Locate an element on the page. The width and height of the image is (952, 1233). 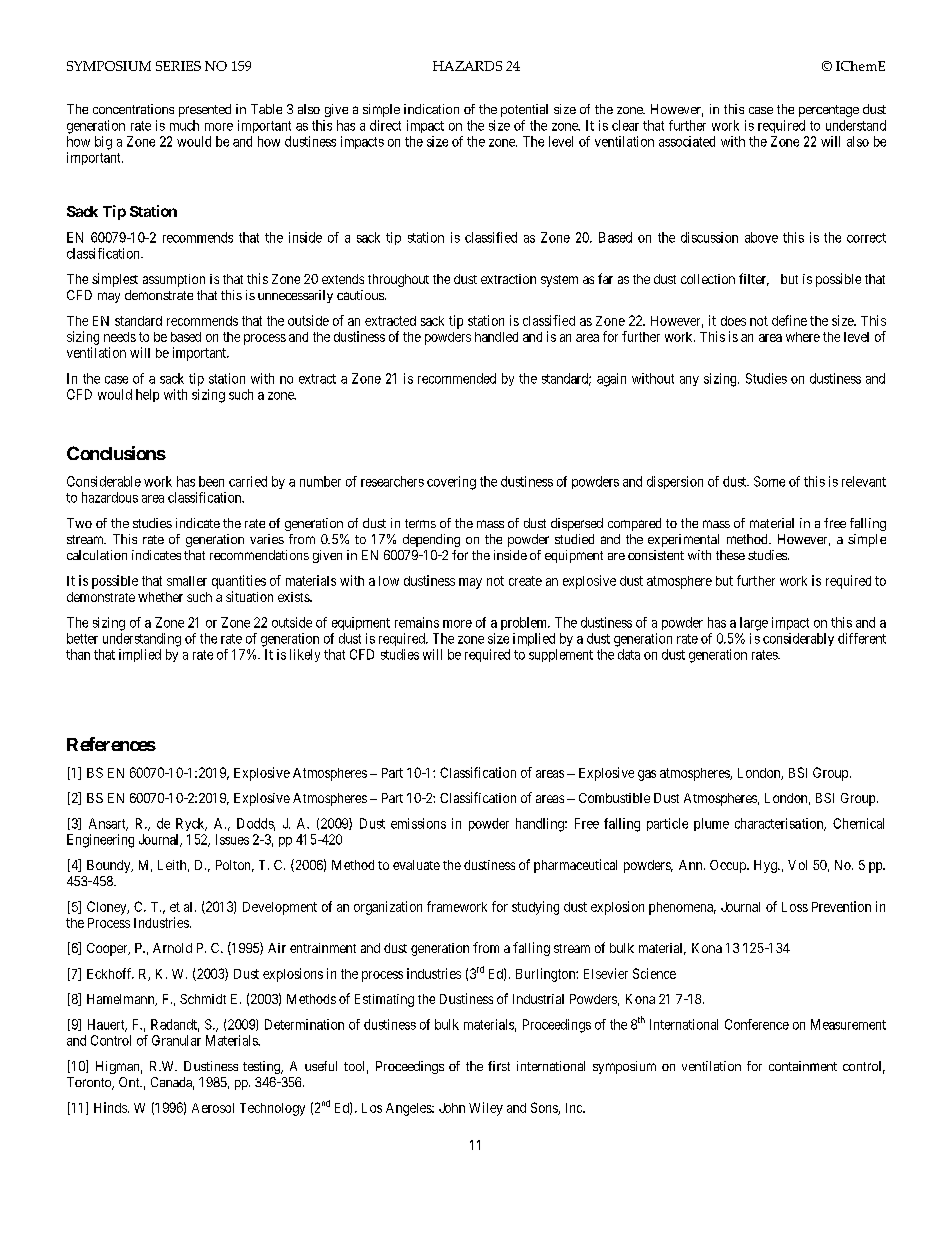
percentage is located at coordinates (829, 111).
